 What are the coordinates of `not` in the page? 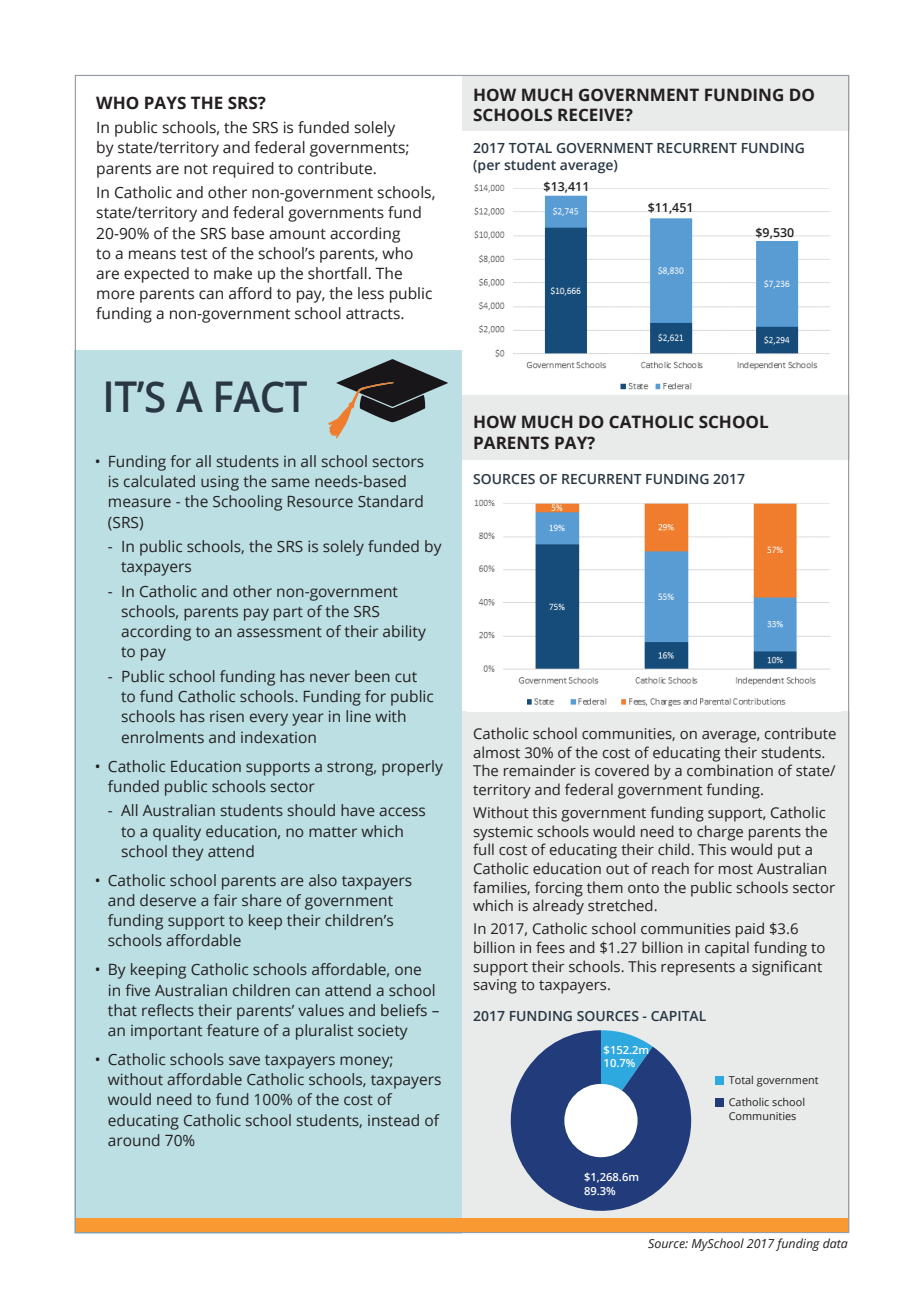 It's located at (196, 169).
